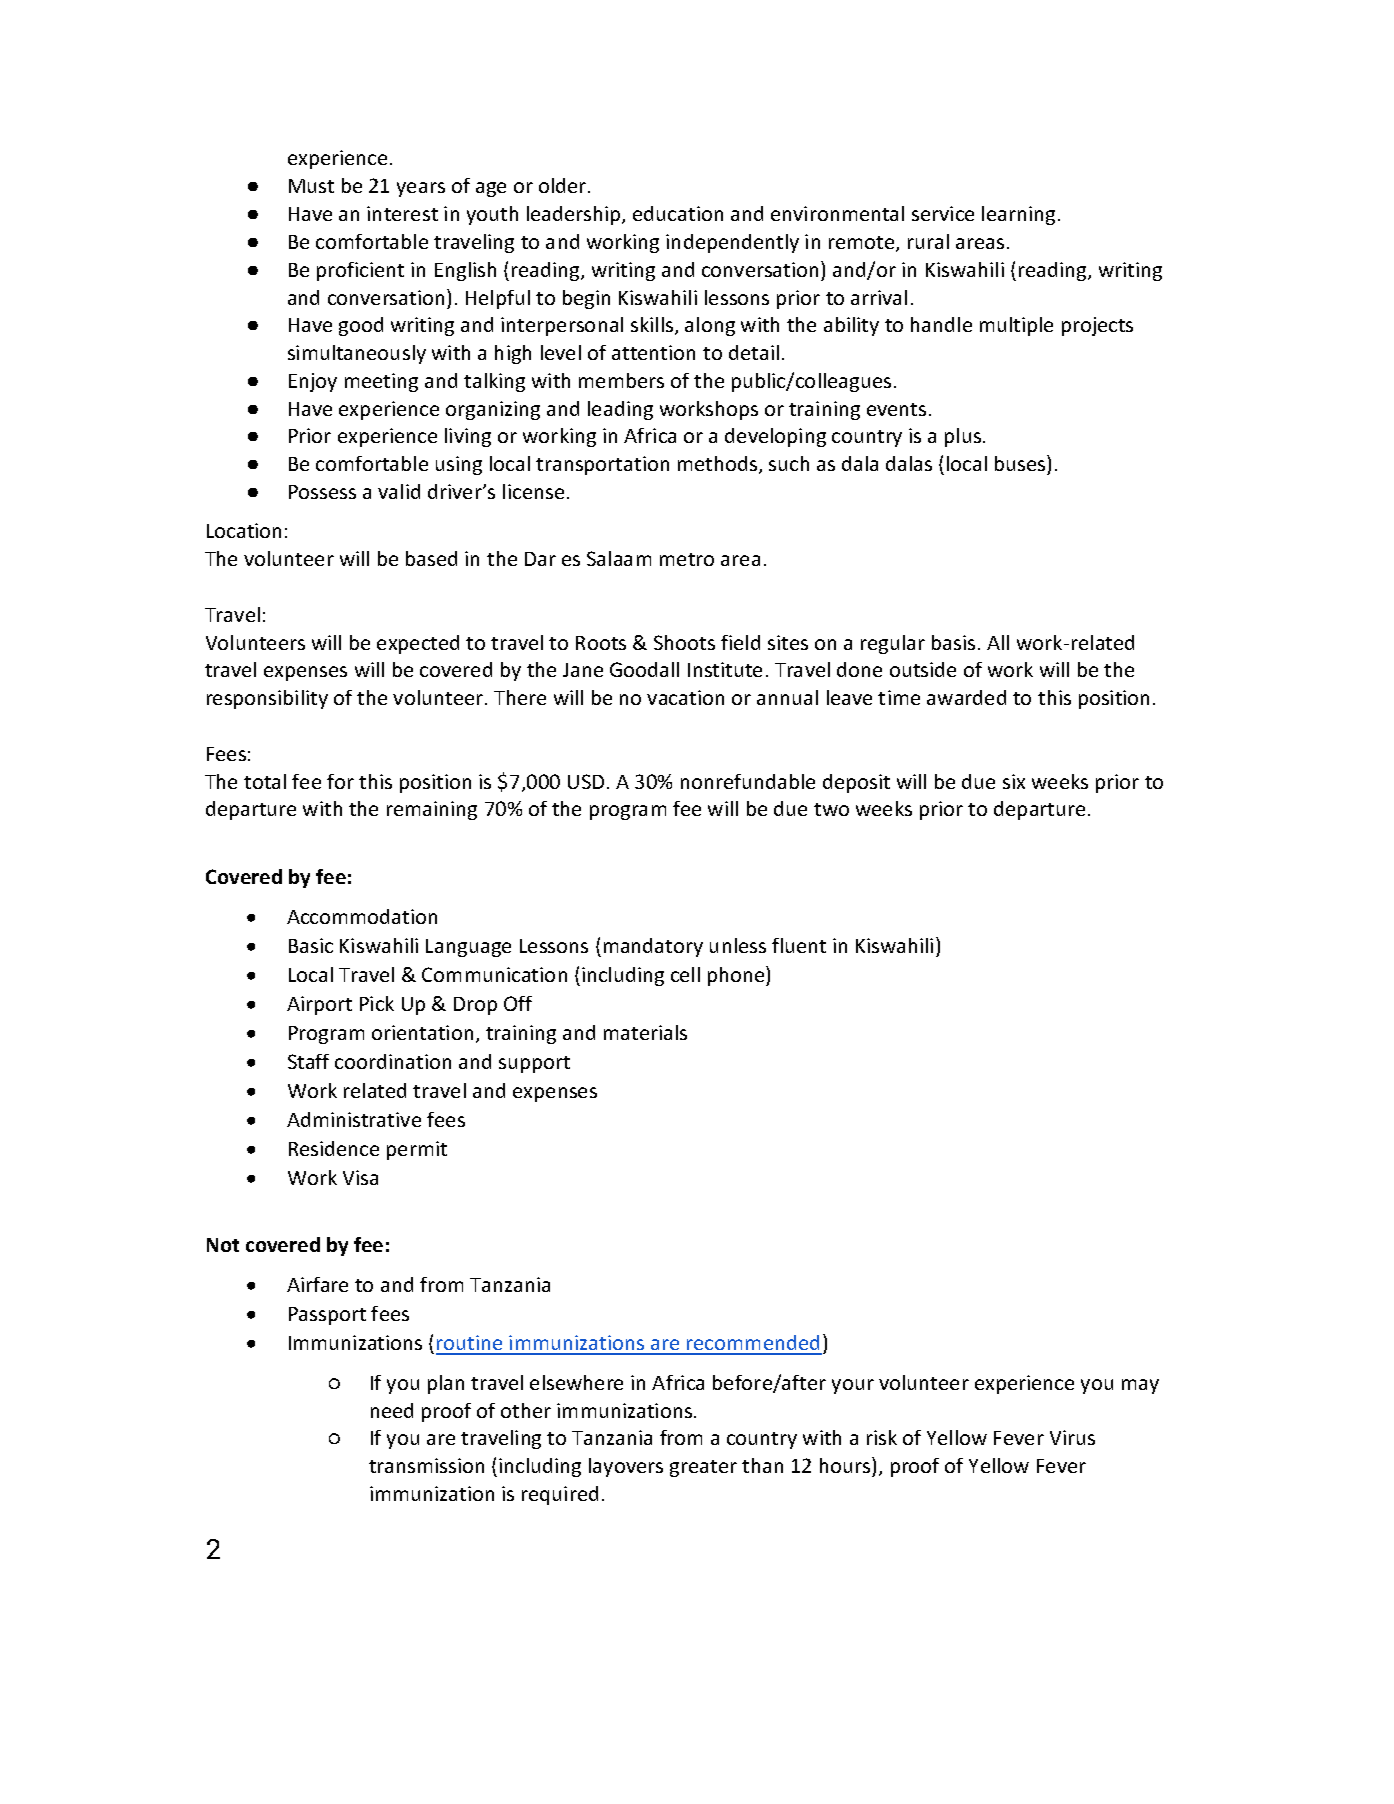 The image size is (1394, 1804). What do you see at coordinates (1018, 215) in the document?
I see `learning` at bounding box center [1018, 215].
